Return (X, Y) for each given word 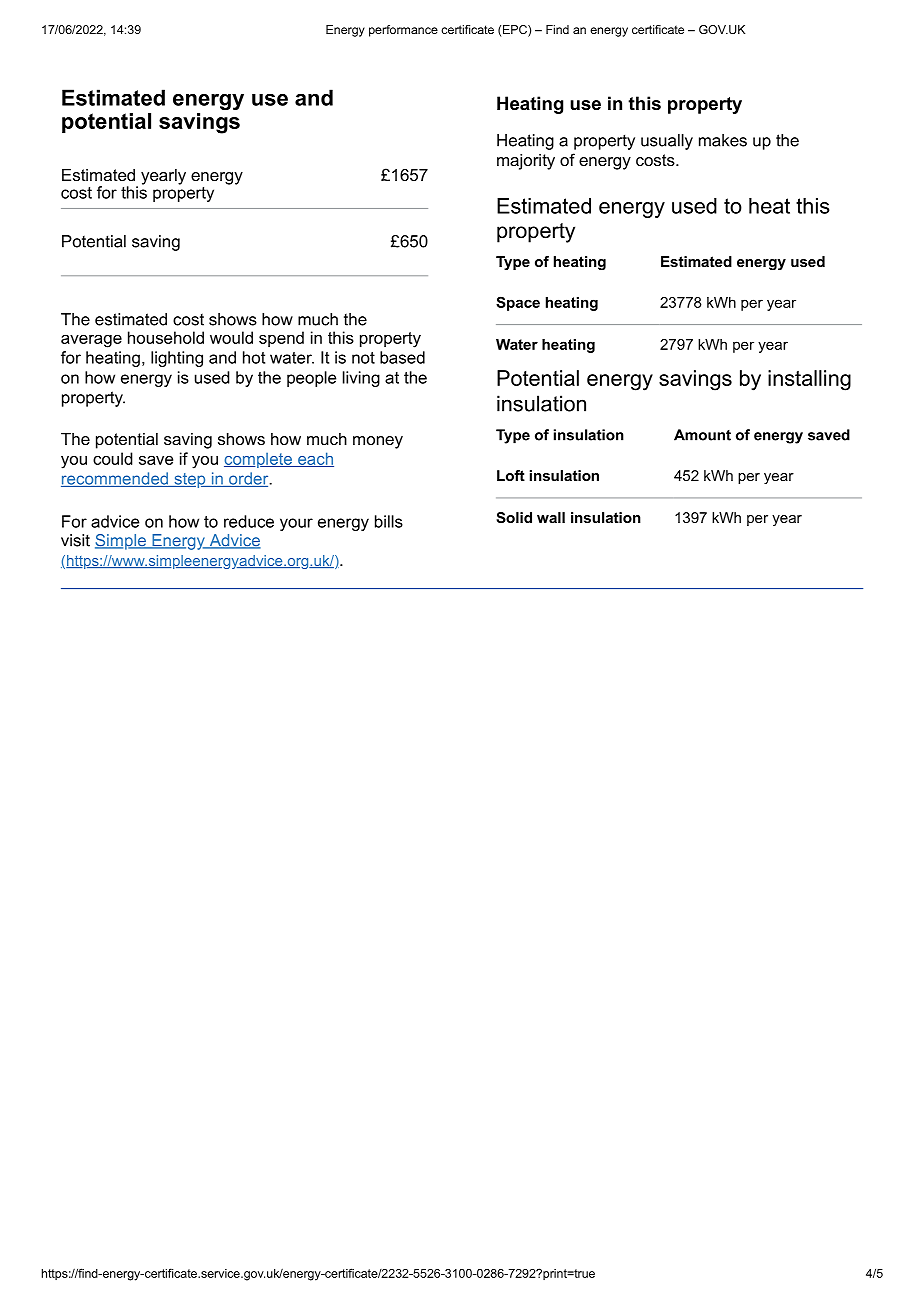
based (402, 357)
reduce (249, 521)
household (166, 337)
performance (403, 31)
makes (723, 140)
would (231, 337)
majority (526, 162)
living (361, 379)
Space (518, 303)
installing (809, 380)
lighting (177, 359)
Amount (702, 435)
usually (667, 142)
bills (389, 521)
